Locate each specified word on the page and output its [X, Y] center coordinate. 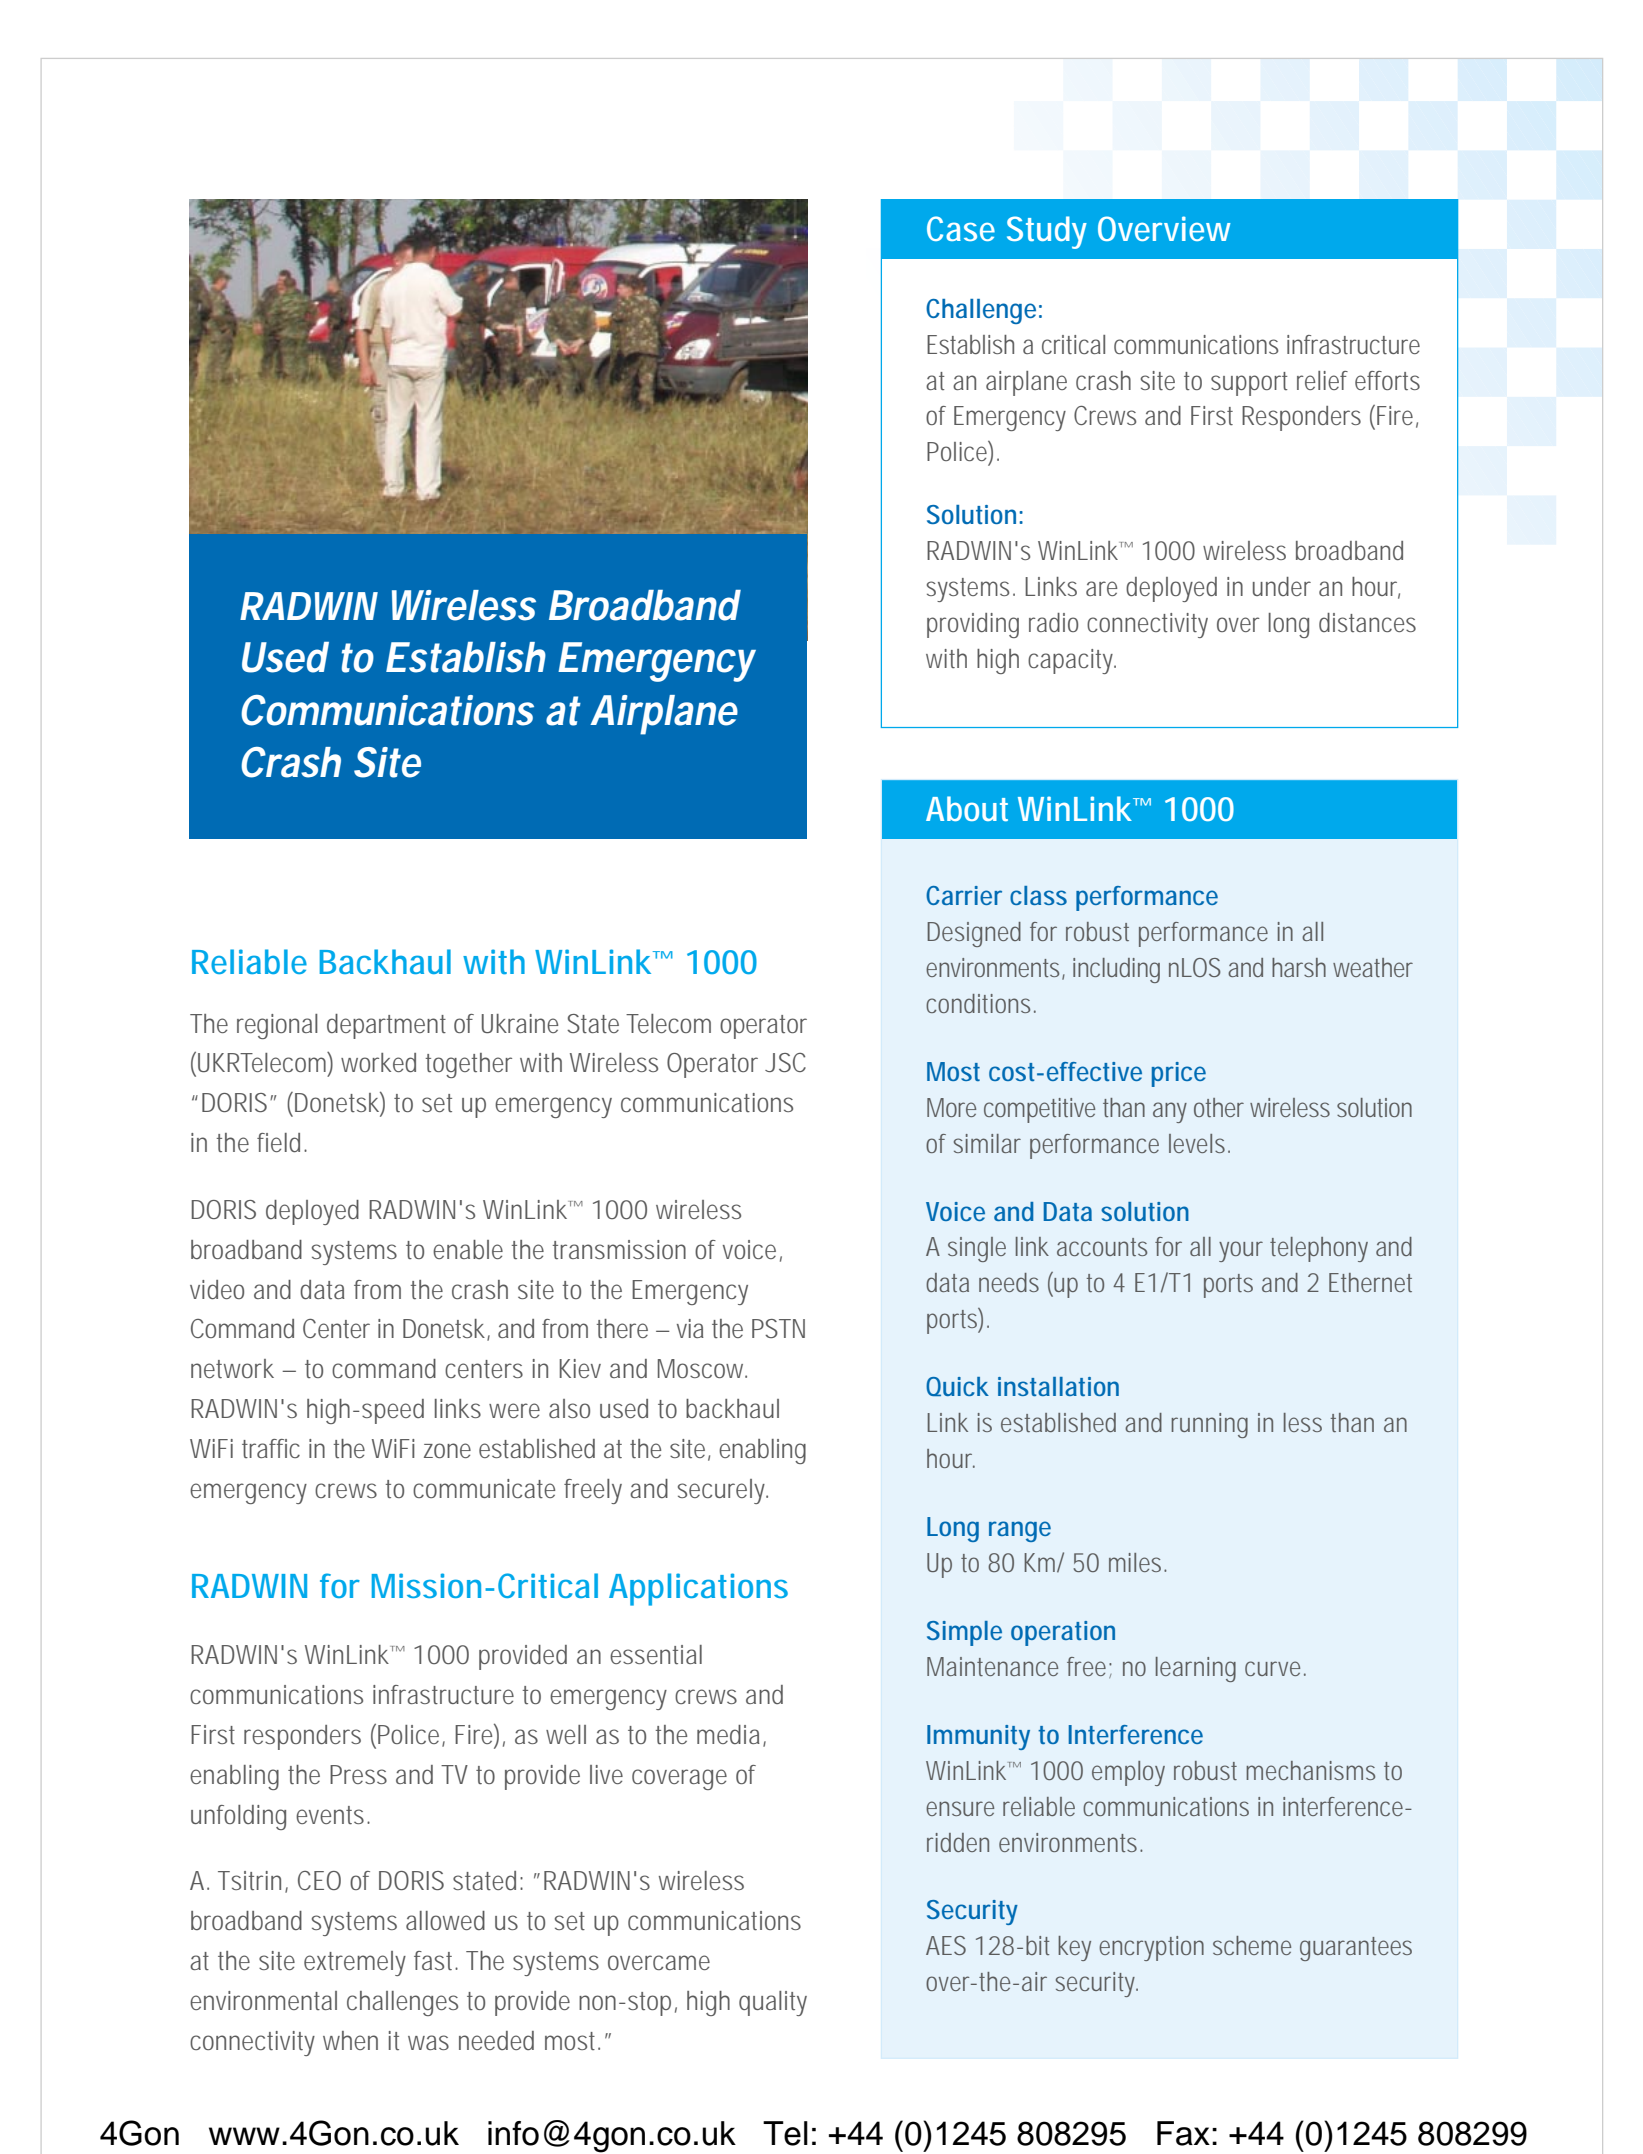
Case [961, 228]
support [1249, 384]
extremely [355, 1963]
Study [1047, 232]
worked [378, 1062]
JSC [785, 1062]
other [1219, 1107]
